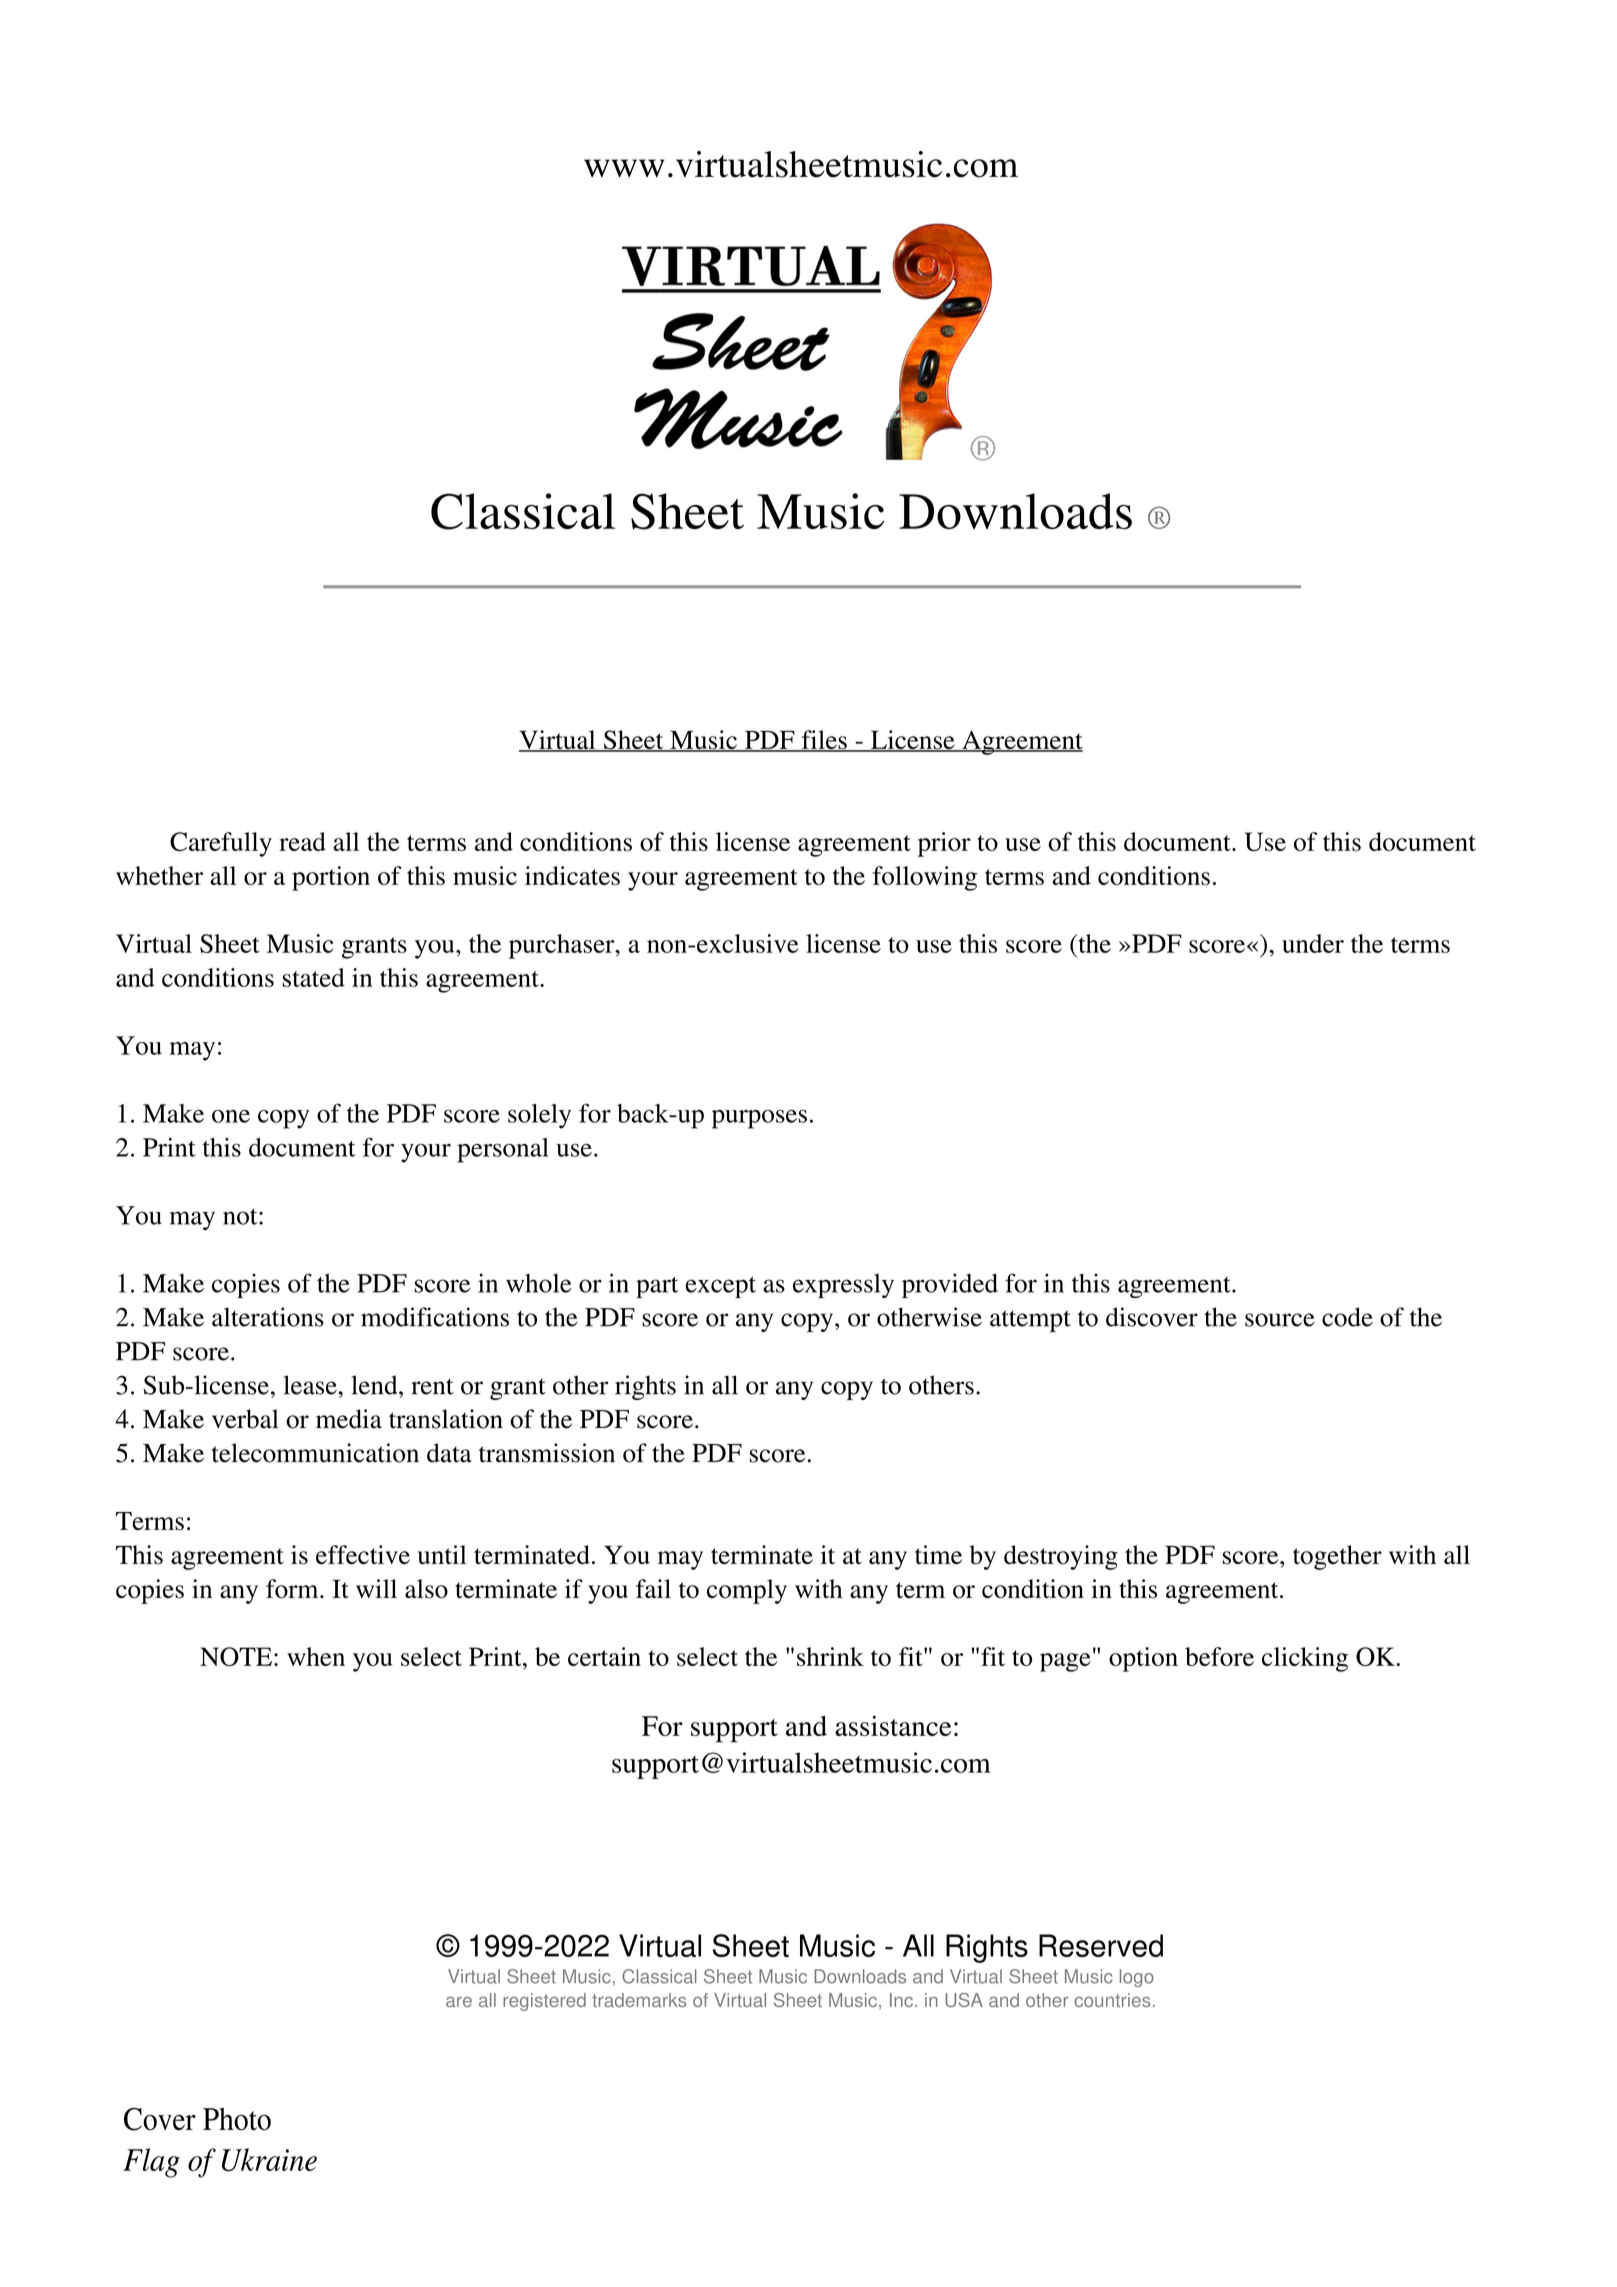 This image has height=2287, width=1617. I want to click on countries, so click(1112, 2000).
